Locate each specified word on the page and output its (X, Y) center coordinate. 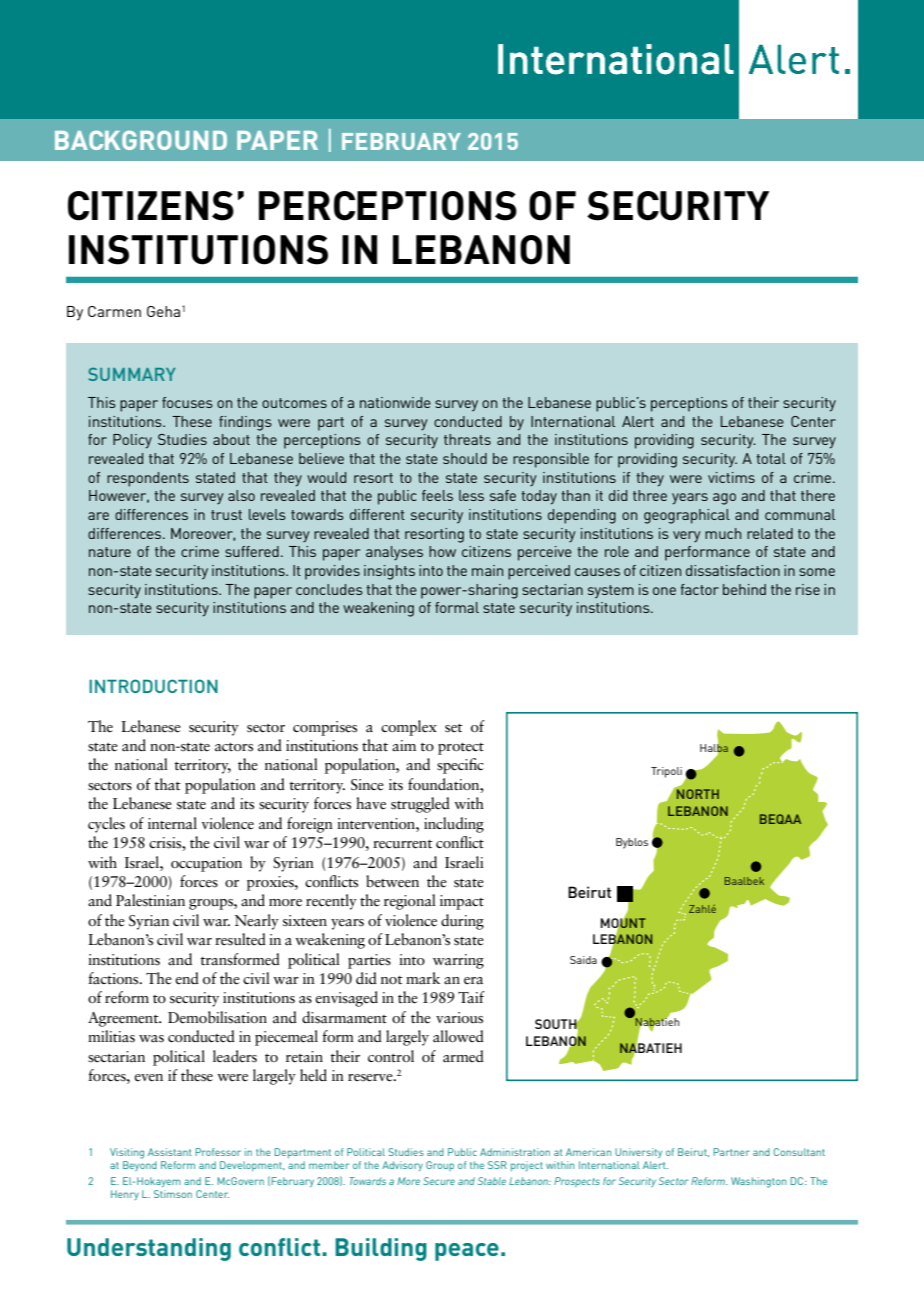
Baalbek (744, 881)
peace (467, 1252)
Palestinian (150, 900)
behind (744, 589)
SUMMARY (131, 374)
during (462, 922)
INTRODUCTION (153, 686)
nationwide (395, 402)
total (771, 458)
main (487, 570)
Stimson (173, 1194)
